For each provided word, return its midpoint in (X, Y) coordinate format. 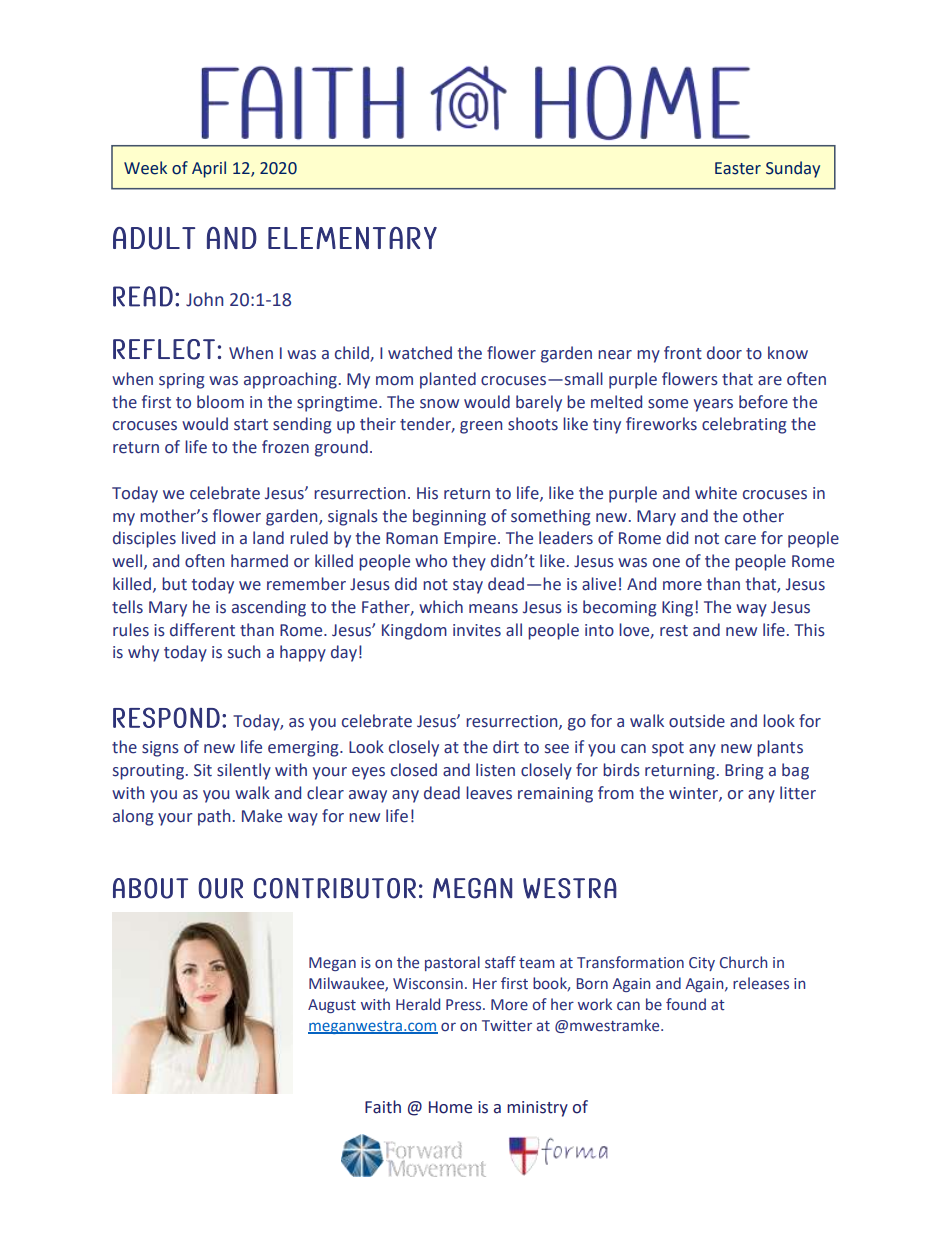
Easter (738, 168)
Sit (203, 770)
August (332, 1006)
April (209, 169)
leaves (489, 793)
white (716, 493)
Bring (744, 772)
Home (450, 1107)
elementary (352, 238)
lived (198, 538)
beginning (449, 517)
